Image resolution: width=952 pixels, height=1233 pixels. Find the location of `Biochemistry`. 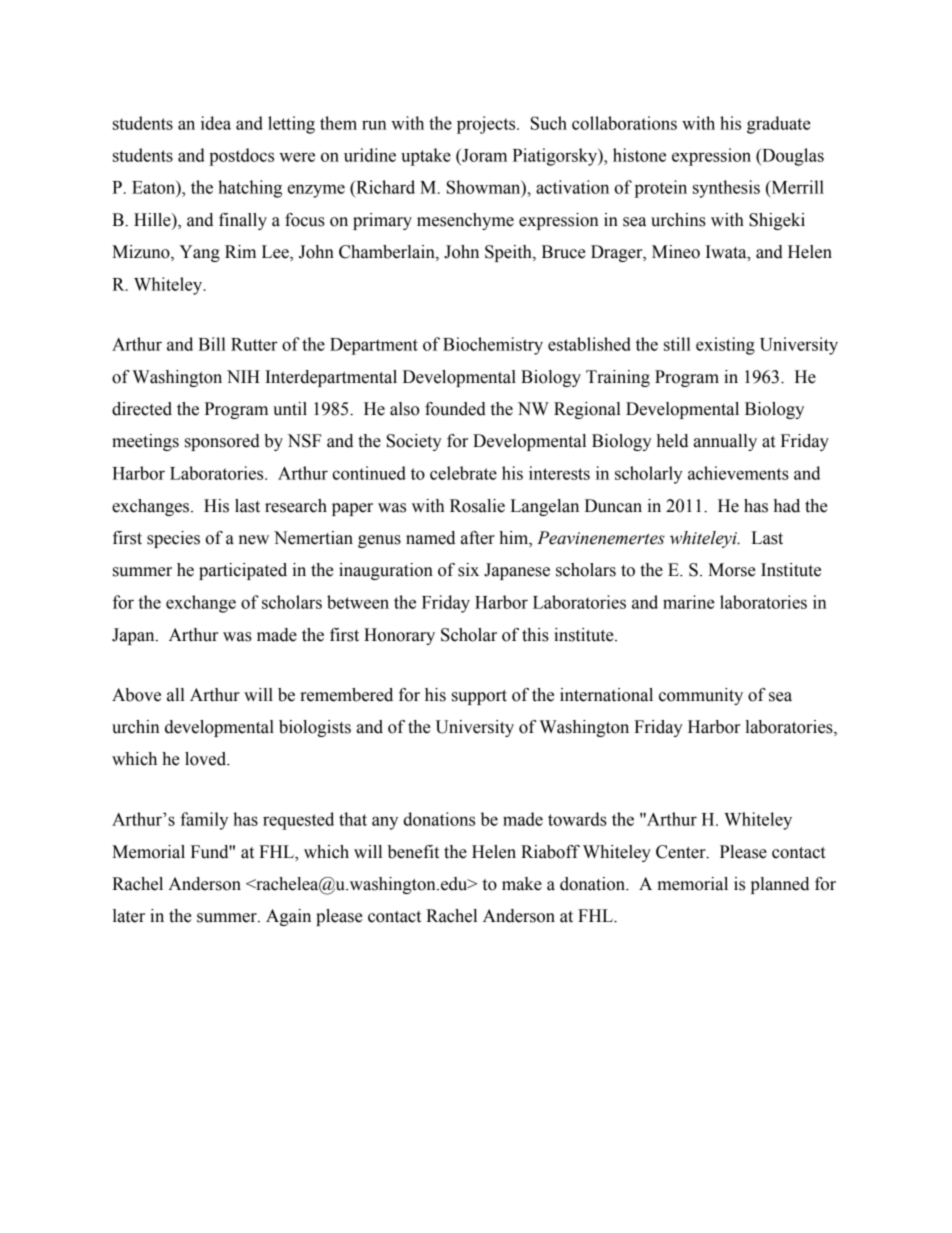

Biochemistry is located at coordinates (493, 346).
